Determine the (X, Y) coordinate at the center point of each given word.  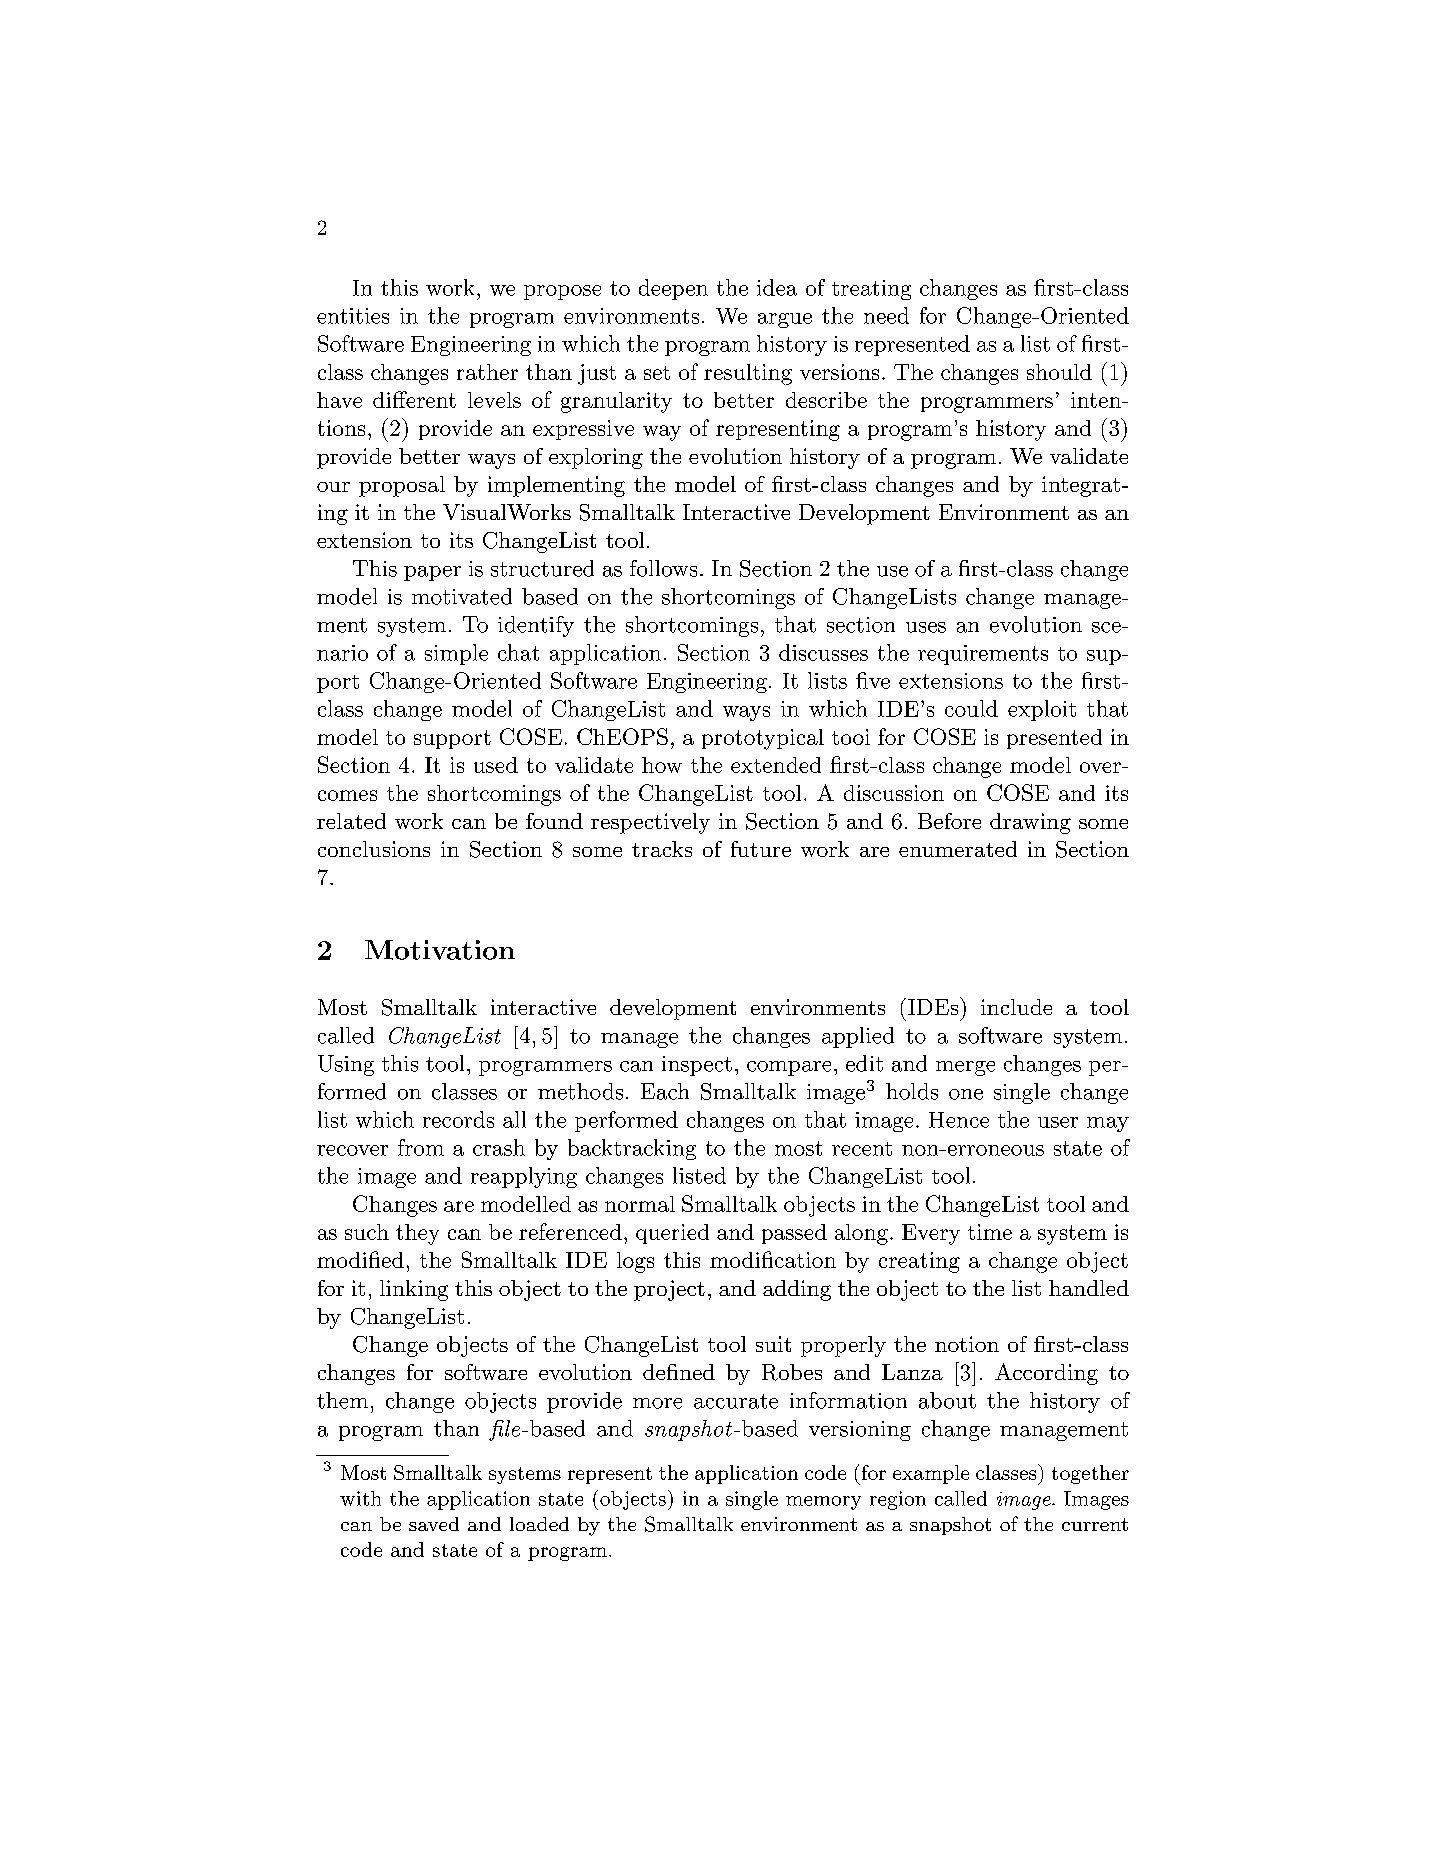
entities (353, 316)
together (1090, 1474)
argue (785, 320)
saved (434, 1524)
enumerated (958, 849)
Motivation (440, 950)
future (761, 849)
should (1059, 372)
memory (823, 1503)
